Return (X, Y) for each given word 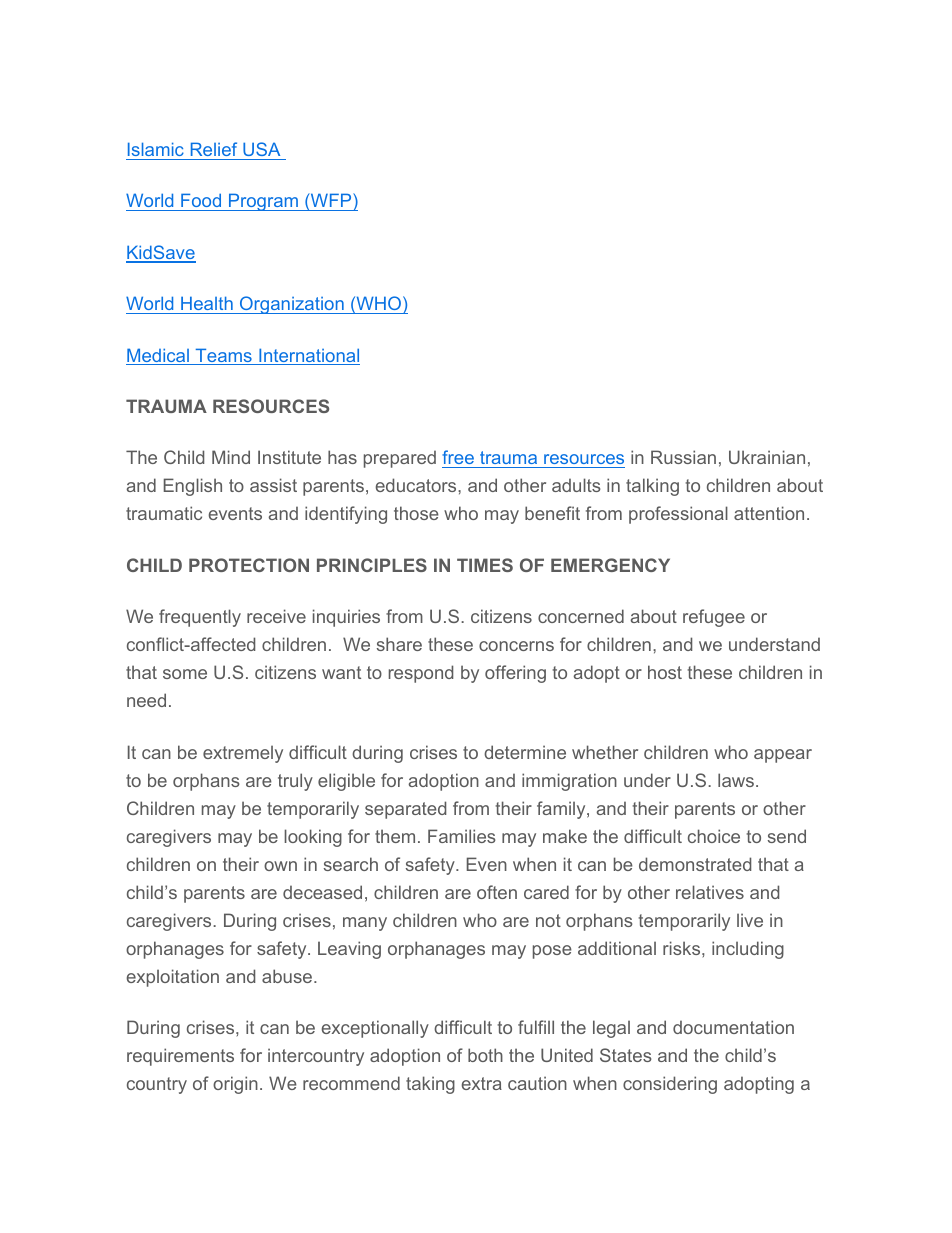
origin (235, 1085)
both (485, 1055)
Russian (683, 457)
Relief (214, 149)
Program (263, 202)
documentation (733, 1027)
